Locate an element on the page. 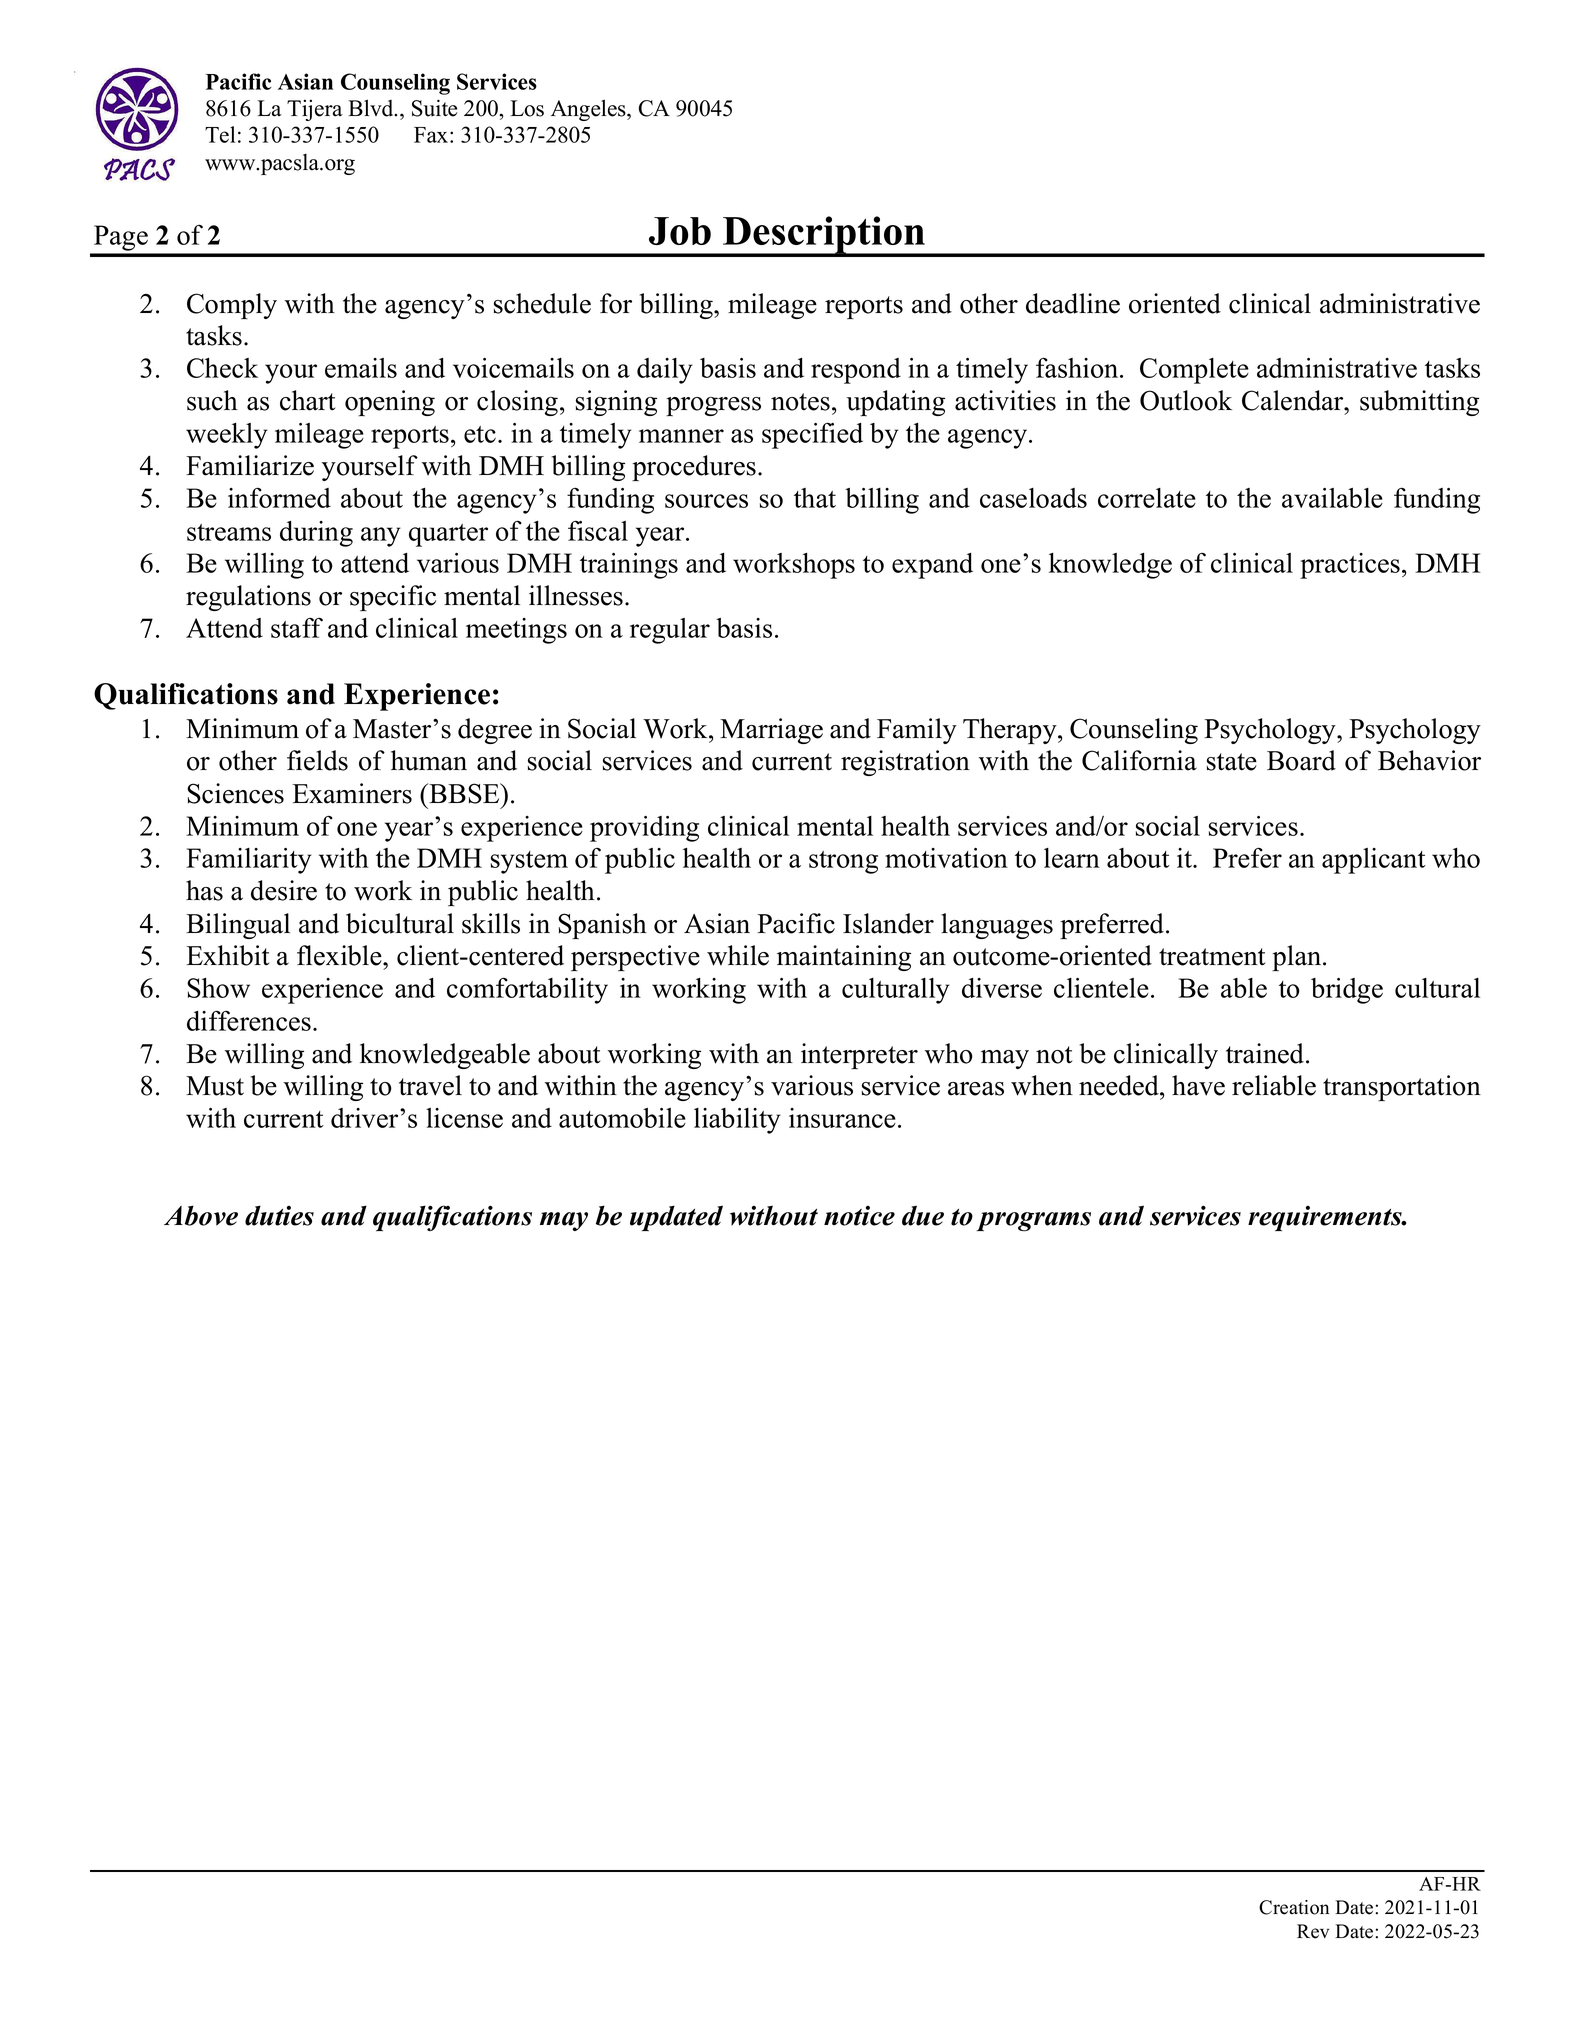 The image size is (1572, 2034). interpreter is located at coordinates (859, 1056).
